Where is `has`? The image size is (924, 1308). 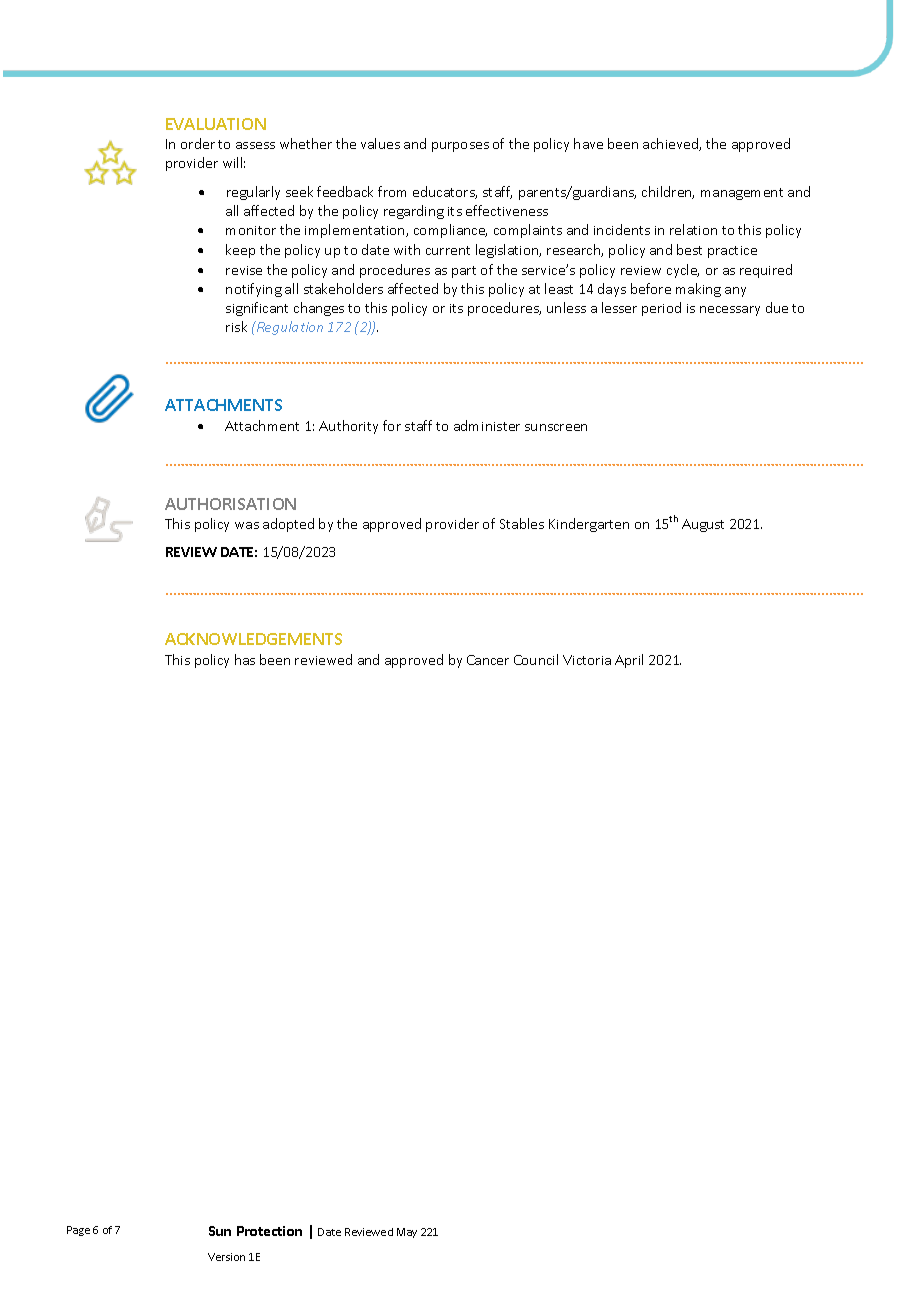 has is located at coordinates (245, 659).
